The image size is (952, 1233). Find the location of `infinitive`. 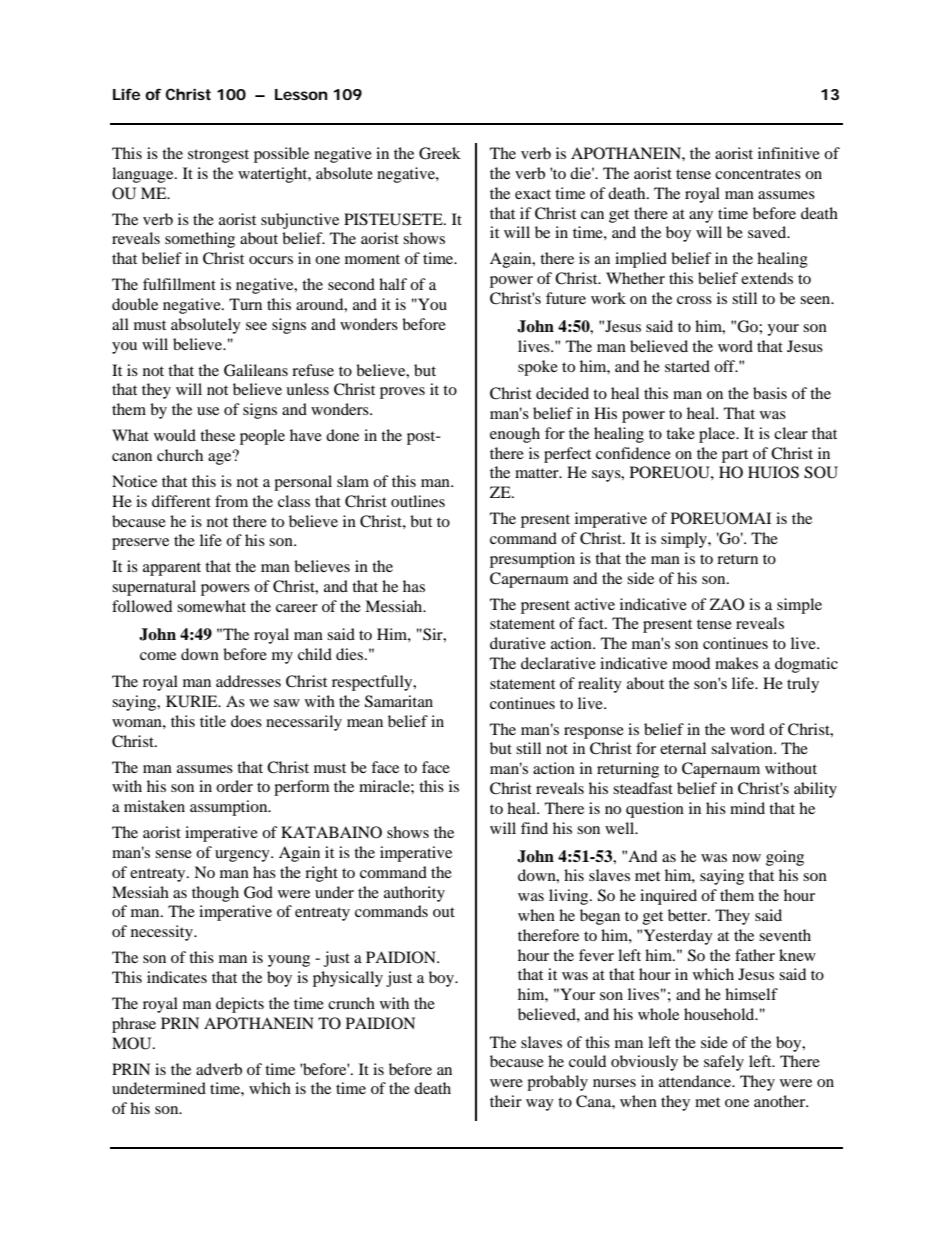

infinitive is located at coordinates (789, 153).
